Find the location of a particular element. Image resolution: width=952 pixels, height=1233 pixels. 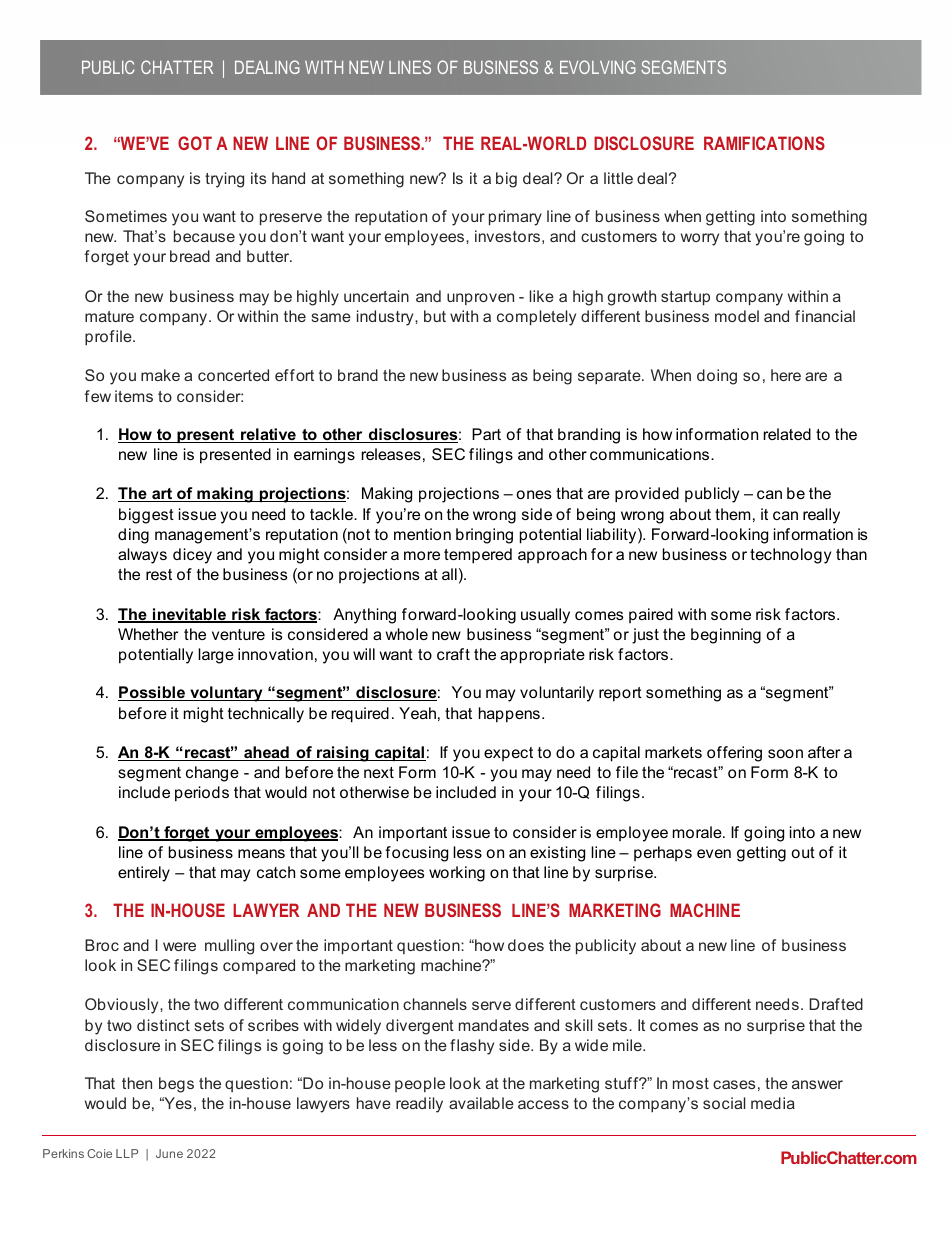

available is located at coordinates (481, 1103).
